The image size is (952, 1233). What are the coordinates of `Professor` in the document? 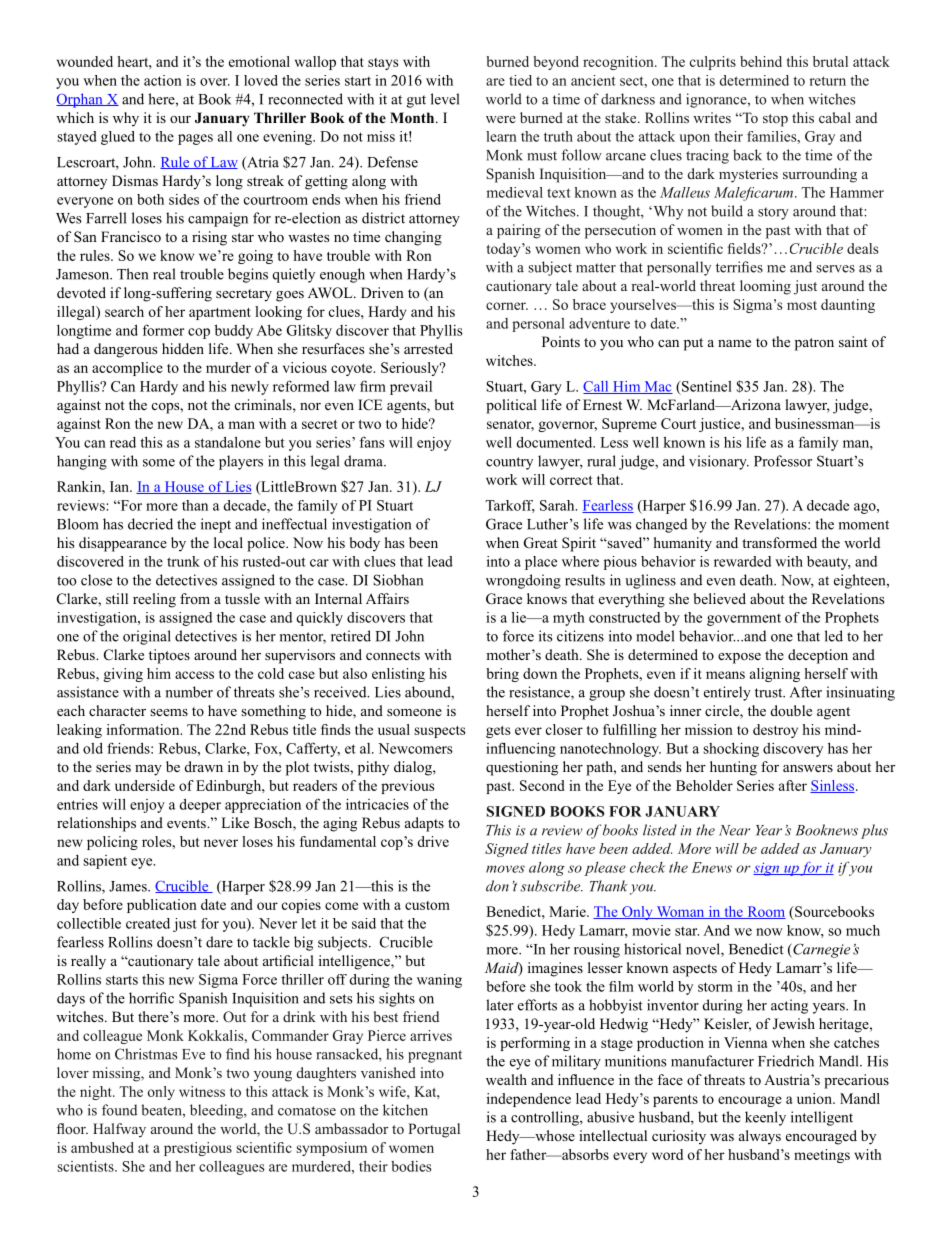 It's located at (783, 461).
